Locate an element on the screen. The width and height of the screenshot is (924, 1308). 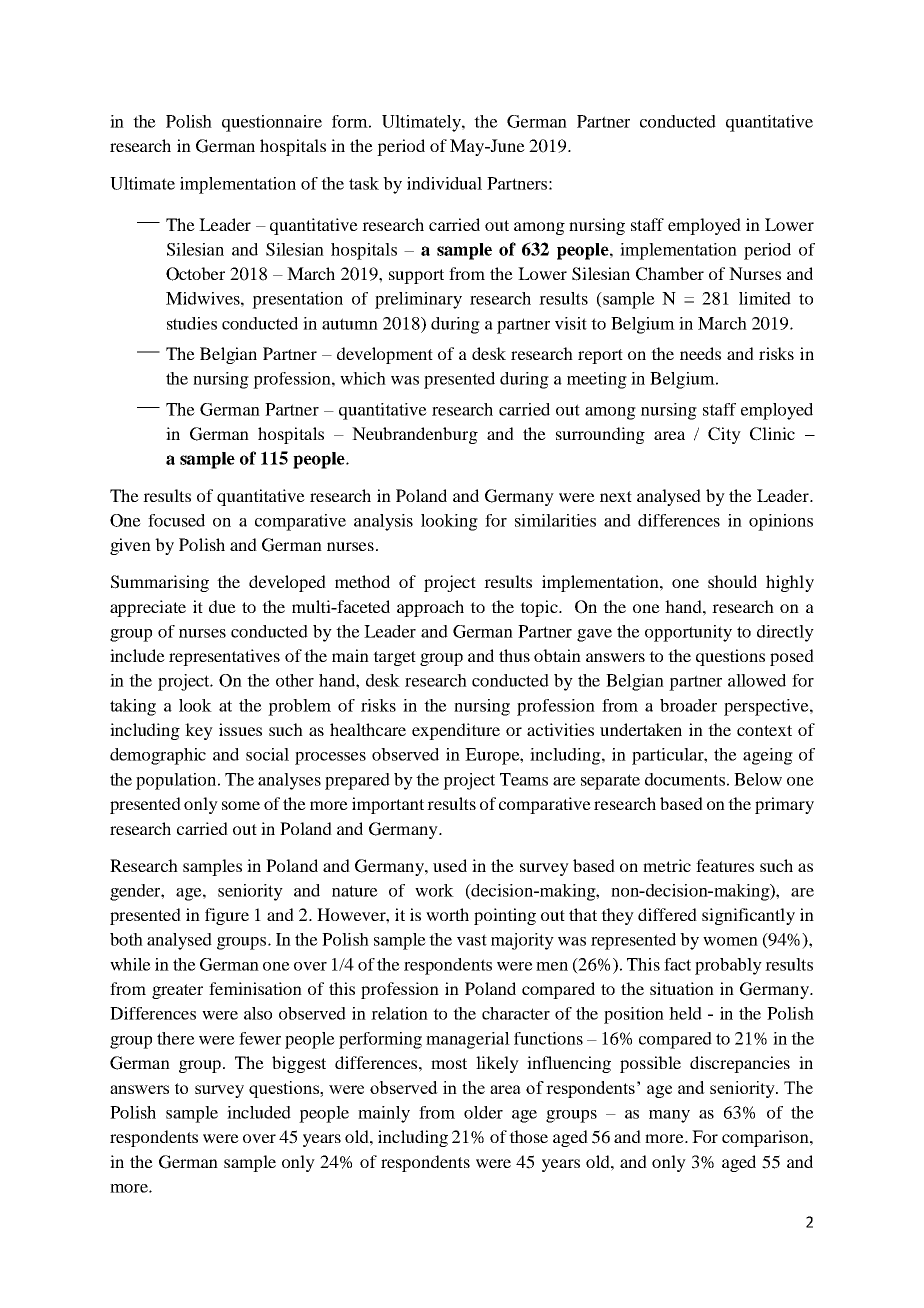
approach is located at coordinates (430, 608).
